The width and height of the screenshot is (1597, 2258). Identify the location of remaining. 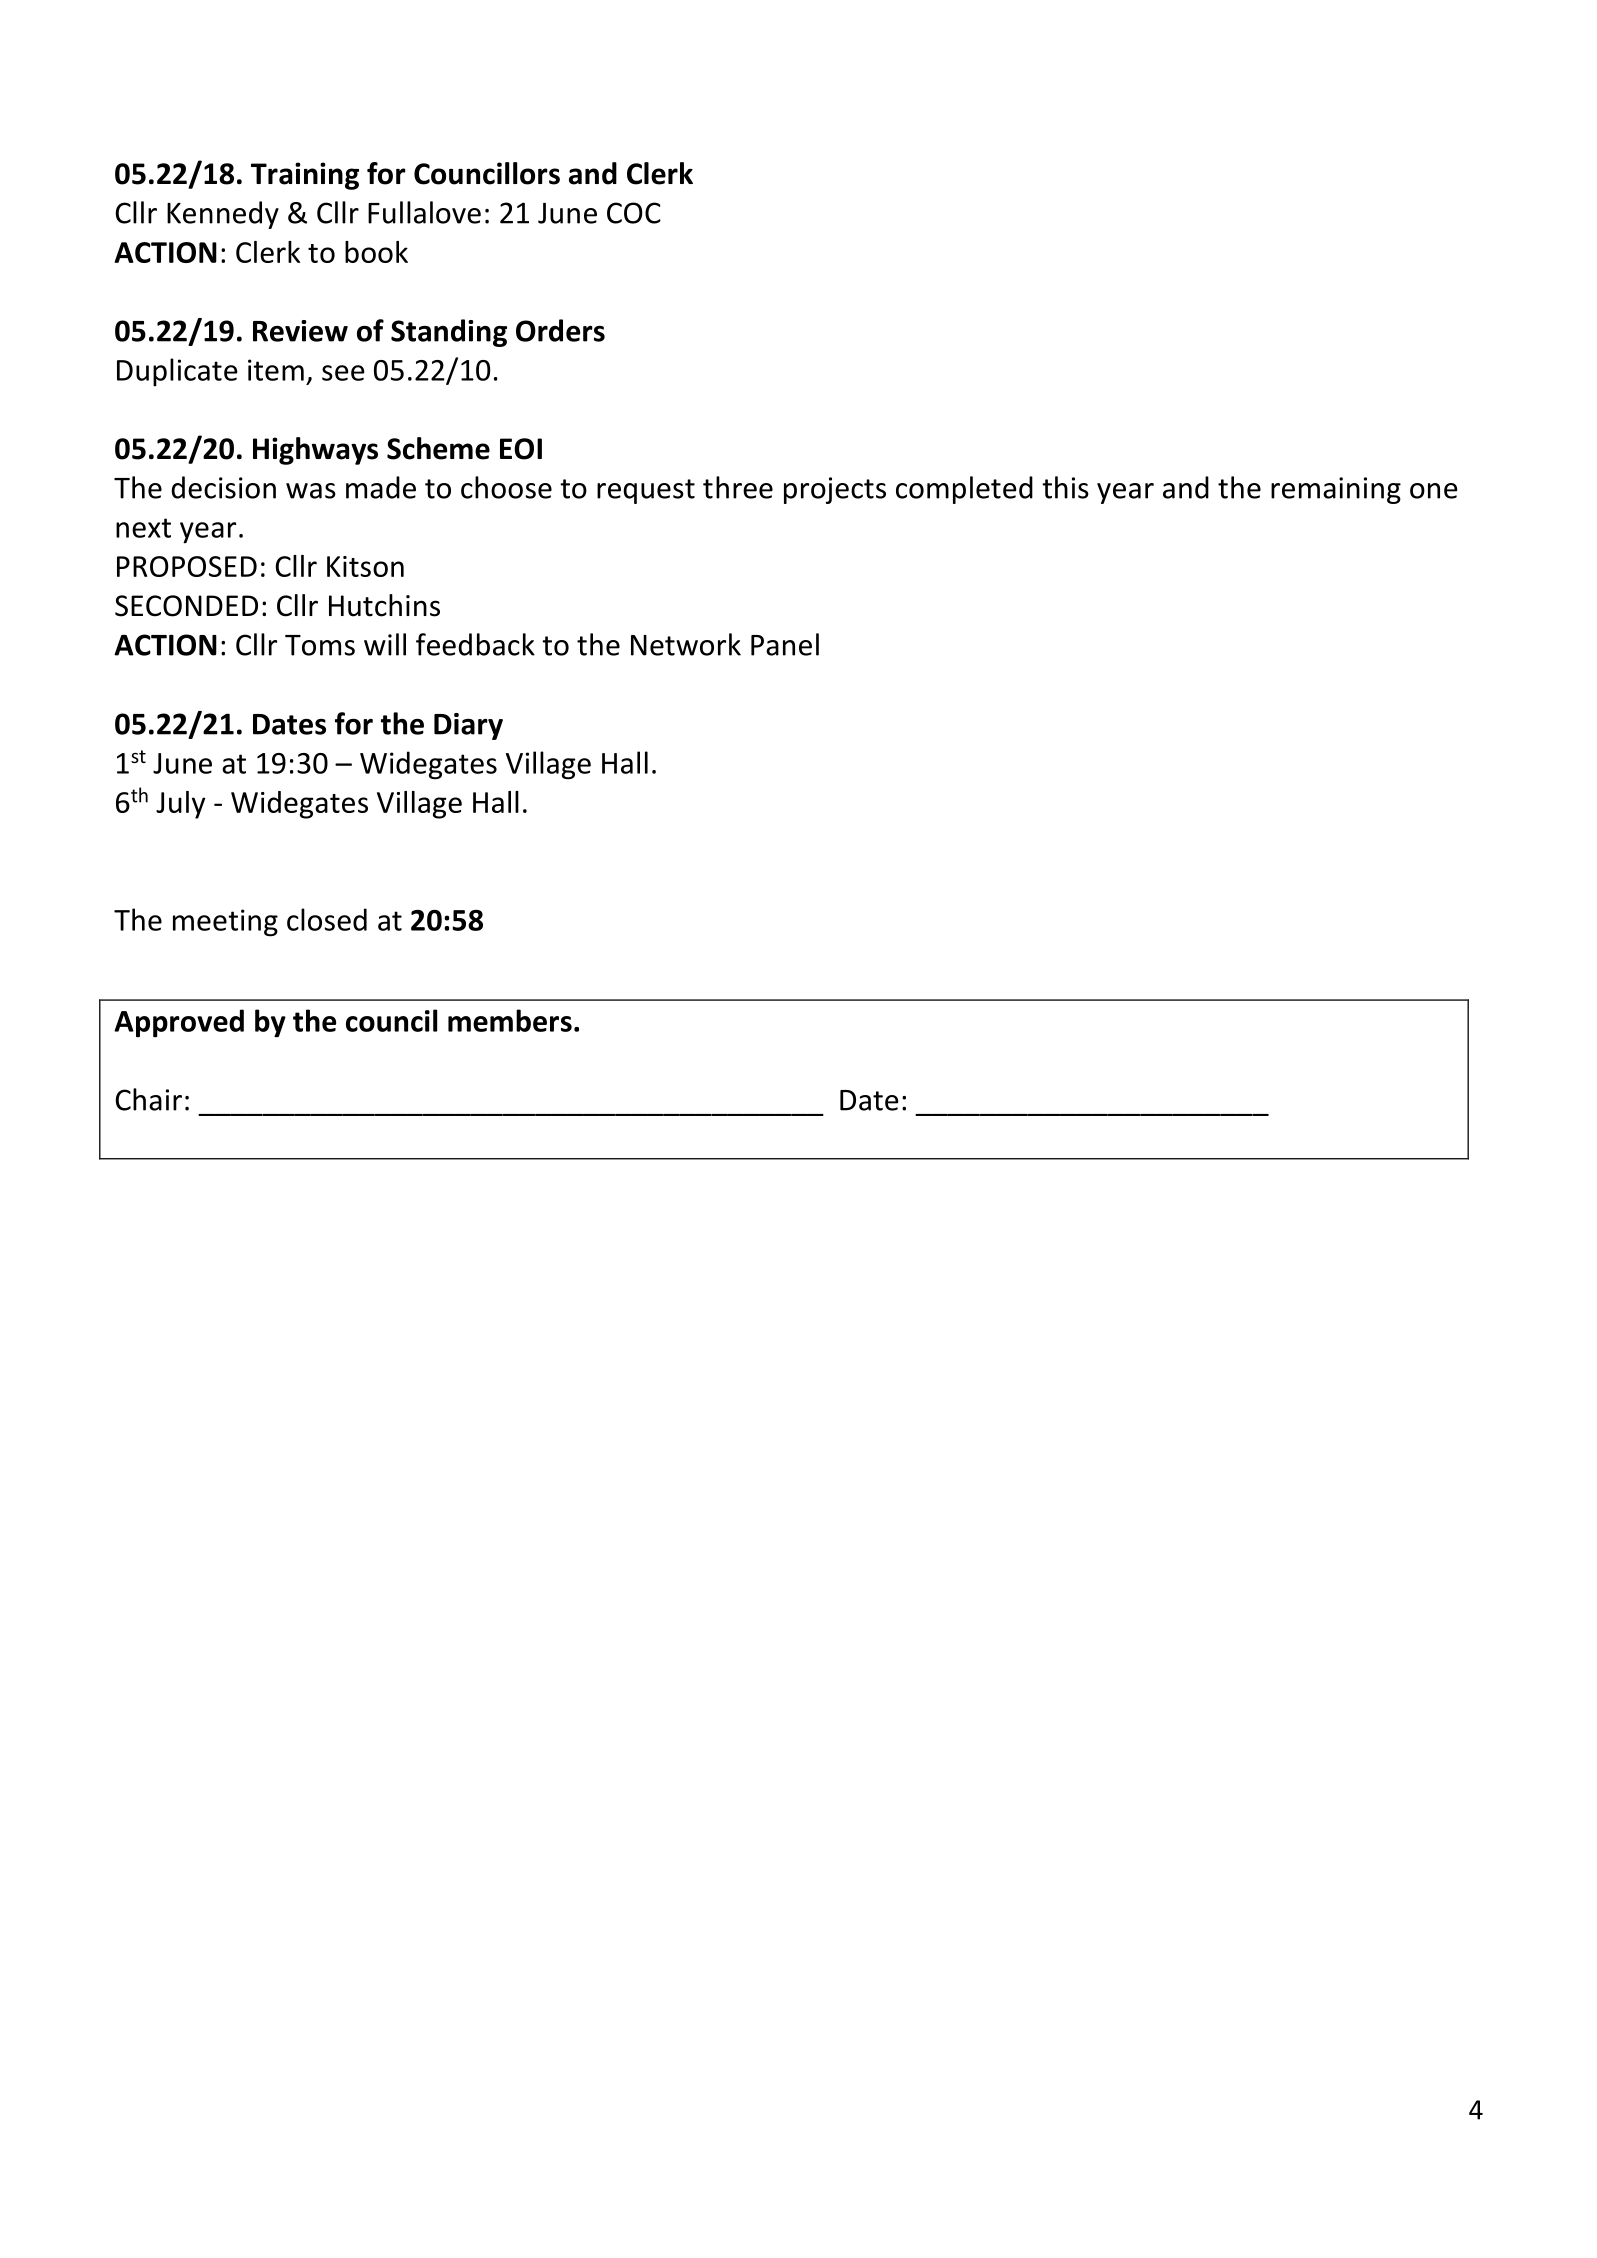
(1336, 490).
